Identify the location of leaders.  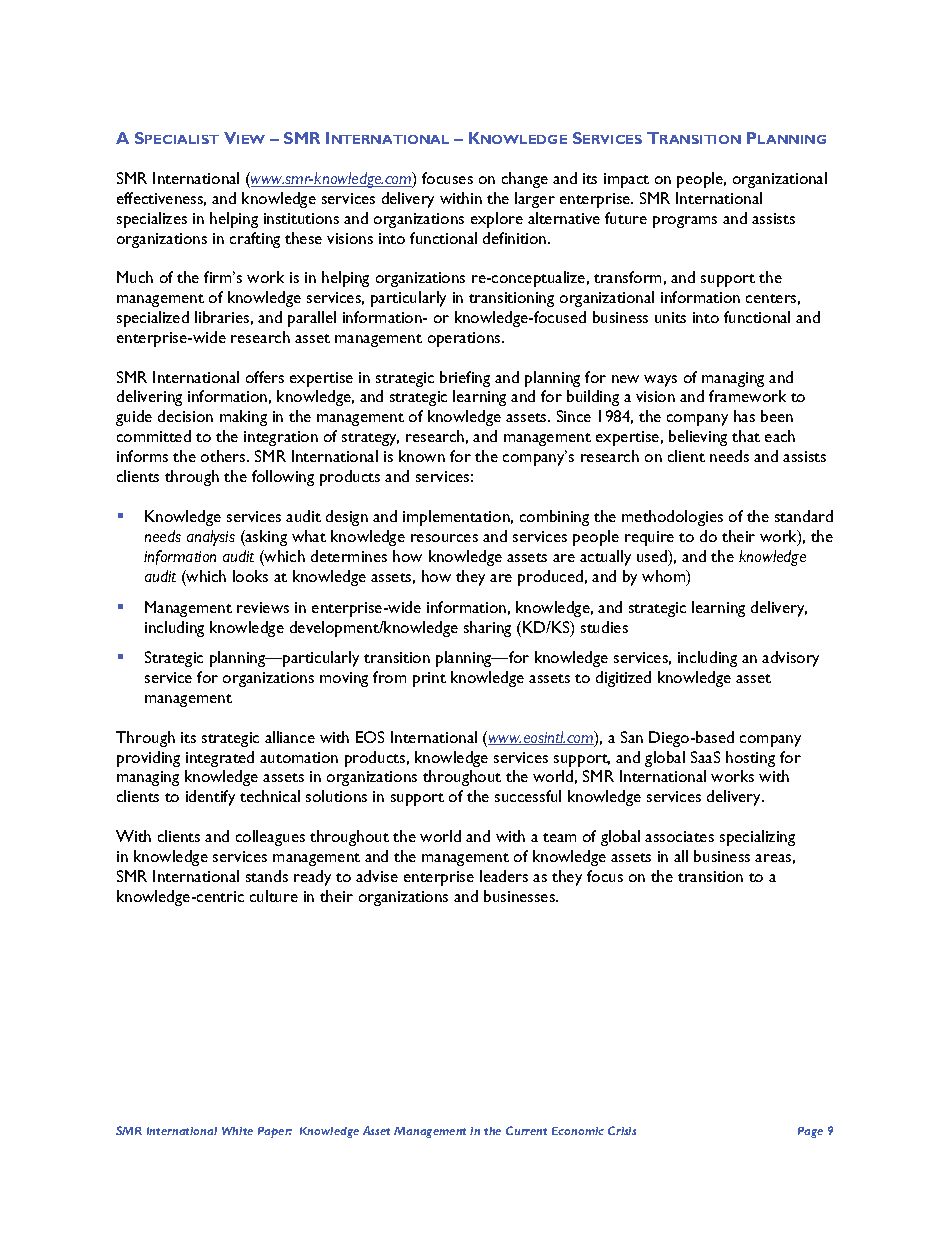
(504, 876).
